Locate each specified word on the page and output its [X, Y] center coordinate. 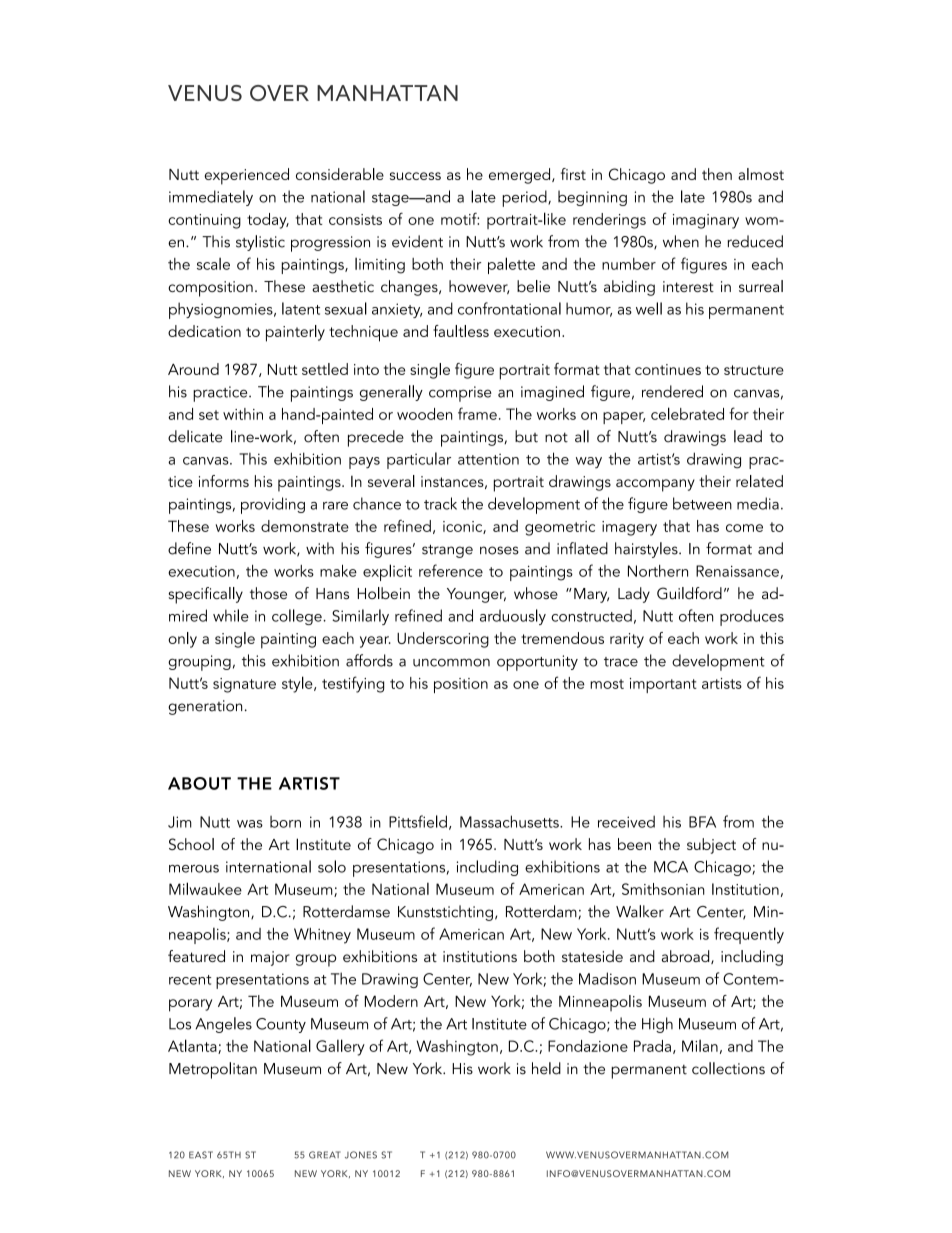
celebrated [687, 413]
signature [244, 685]
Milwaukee [205, 888]
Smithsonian [663, 889]
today [268, 221]
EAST [201, 1155]
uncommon [451, 662]
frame [477, 413]
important [663, 685]
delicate [195, 436]
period [525, 198]
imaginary [706, 221]
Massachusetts [510, 821]
